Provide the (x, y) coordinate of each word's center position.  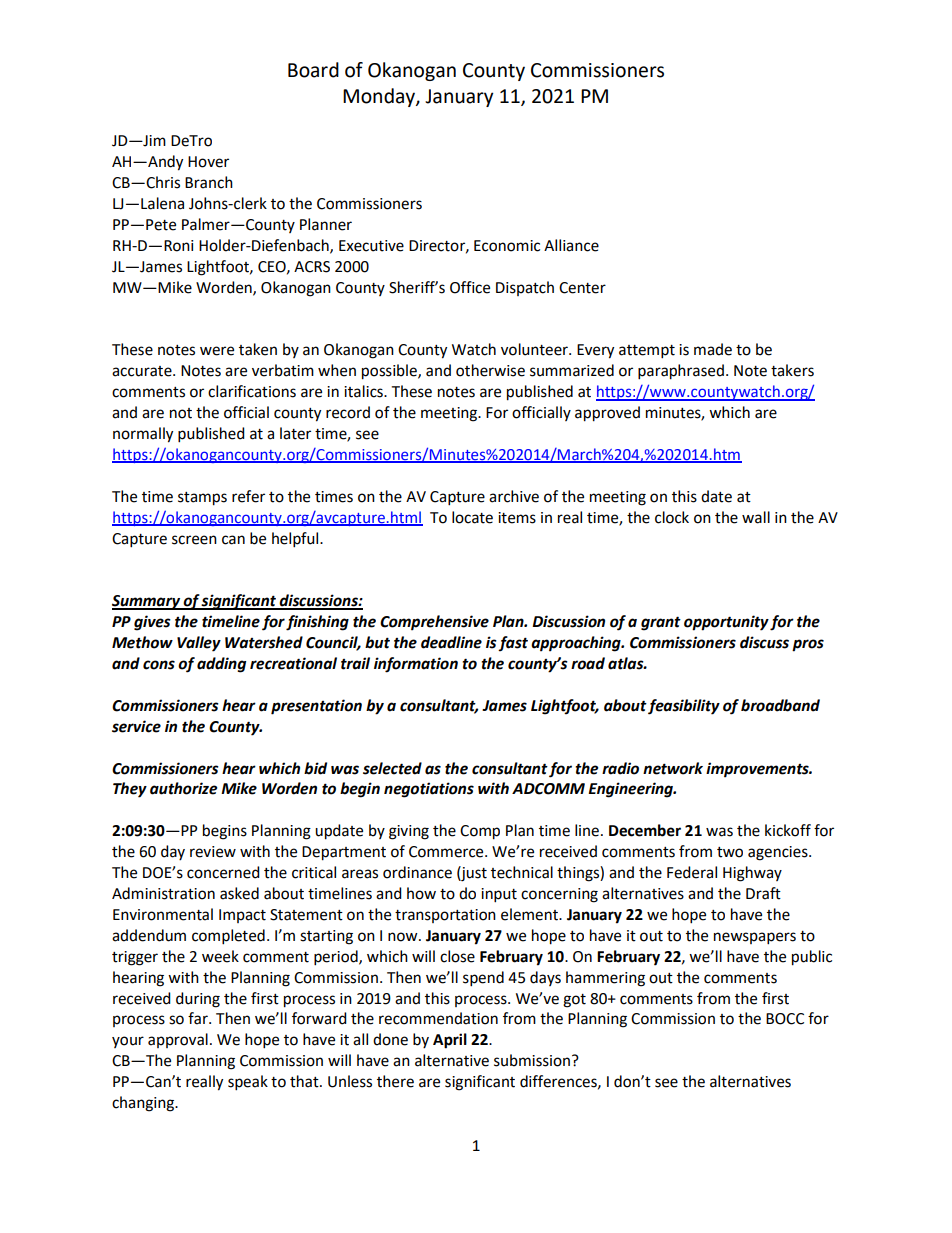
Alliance (571, 245)
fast (513, 643)
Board (313, 70)
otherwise (490, 370)
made (713, 349)
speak (248, 1083)
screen (194, 540)
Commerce (447, 852)
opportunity (726, 623)
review (213, 852)
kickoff (788, 830)
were (217, 351)
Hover (208, 162)
